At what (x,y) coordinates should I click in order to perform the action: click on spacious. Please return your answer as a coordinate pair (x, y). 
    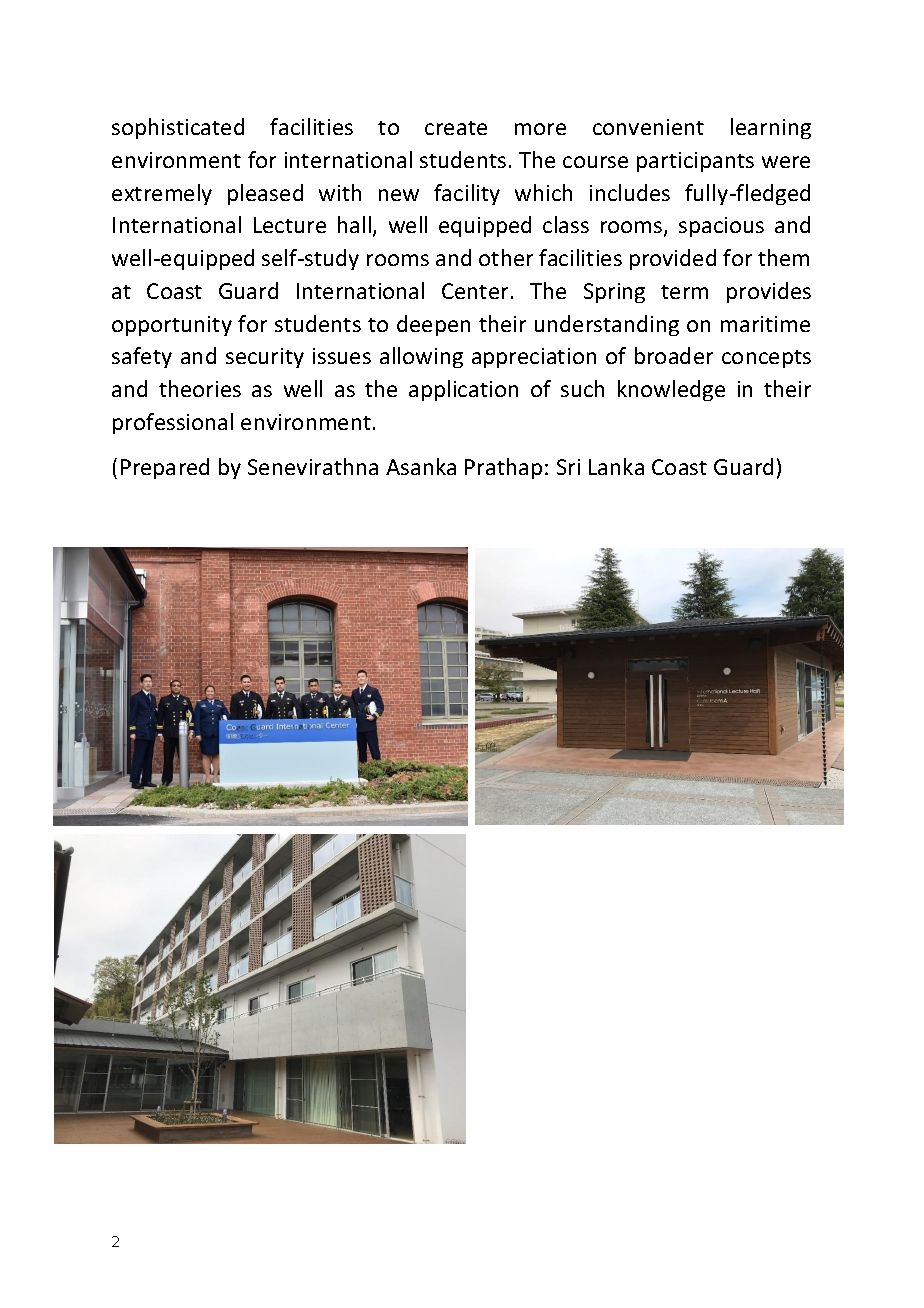
    Looking at the image, I should click on (721, 227).
